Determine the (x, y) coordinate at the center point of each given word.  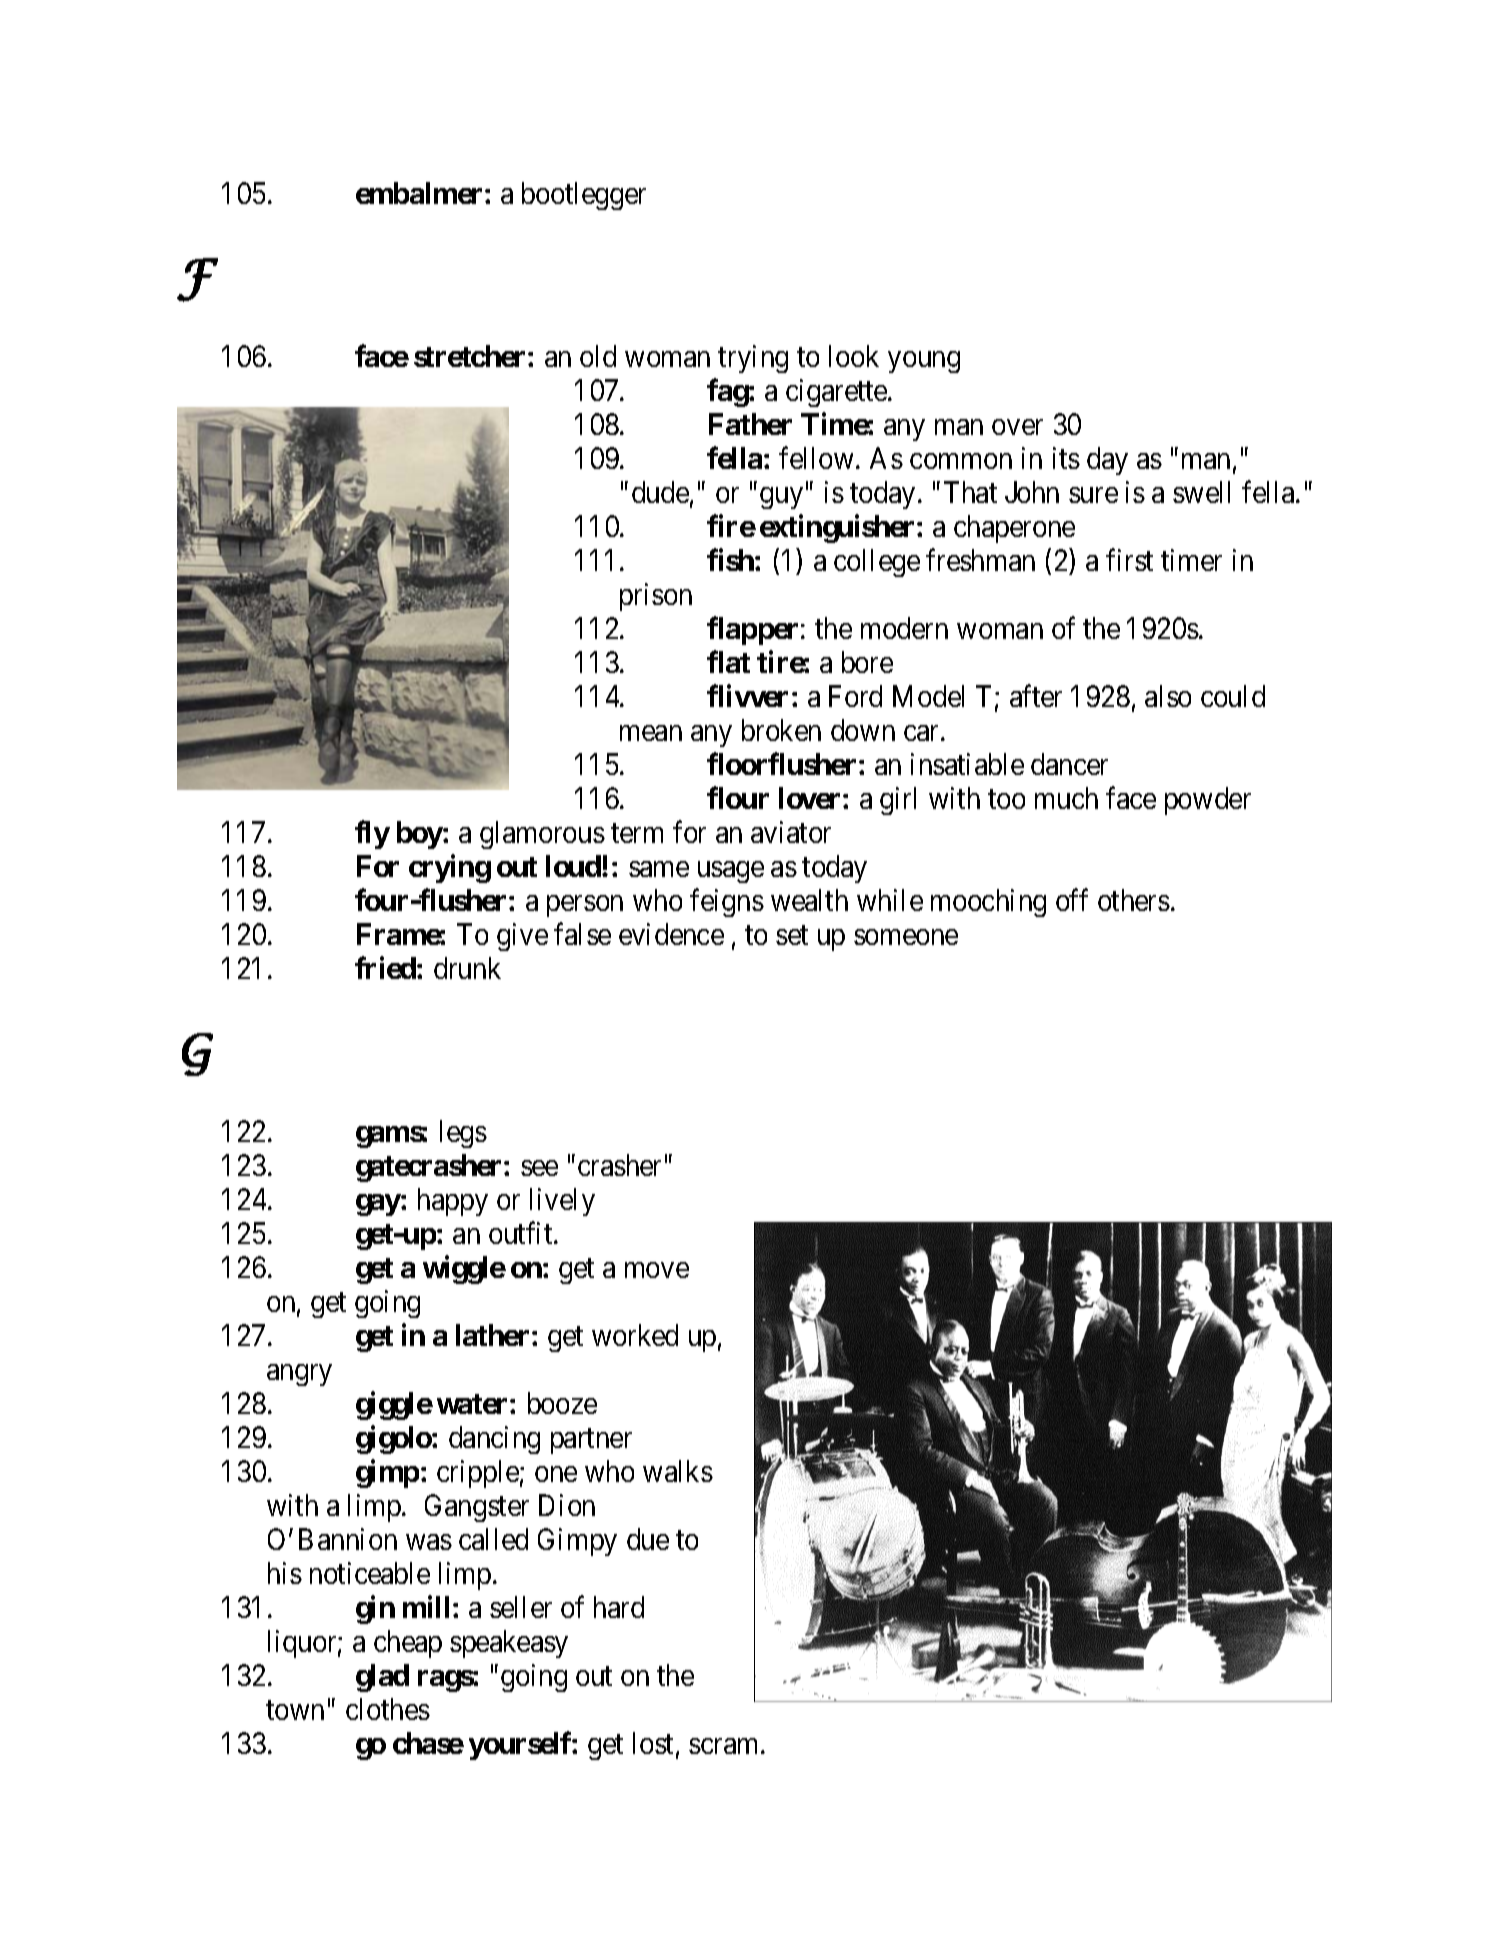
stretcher (471, 356)
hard (619, 1607)
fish (731, 559)
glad (382, 1678)
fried (386, 968)
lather (492, 1335)
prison (656, 597)
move (657, 1270)
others (1134, 900)
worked (635, 1335)
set (792, 935)
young (924, 362)
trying (753, 359)
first (1129, 560)
